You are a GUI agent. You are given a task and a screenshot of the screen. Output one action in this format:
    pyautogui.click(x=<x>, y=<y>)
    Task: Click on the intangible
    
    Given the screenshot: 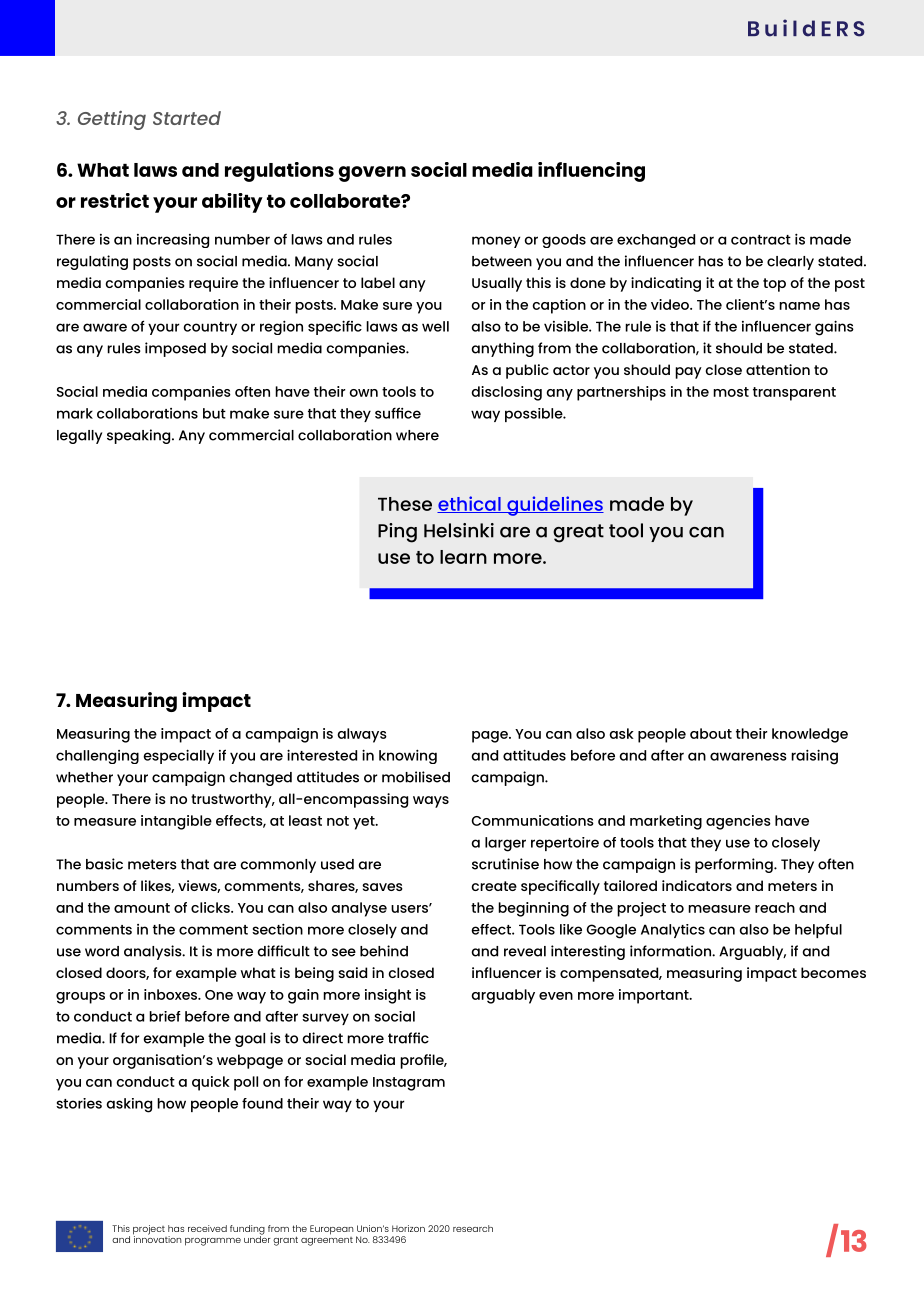 What is the action you would take?
    pyautogui.click(x=176, y=822)
